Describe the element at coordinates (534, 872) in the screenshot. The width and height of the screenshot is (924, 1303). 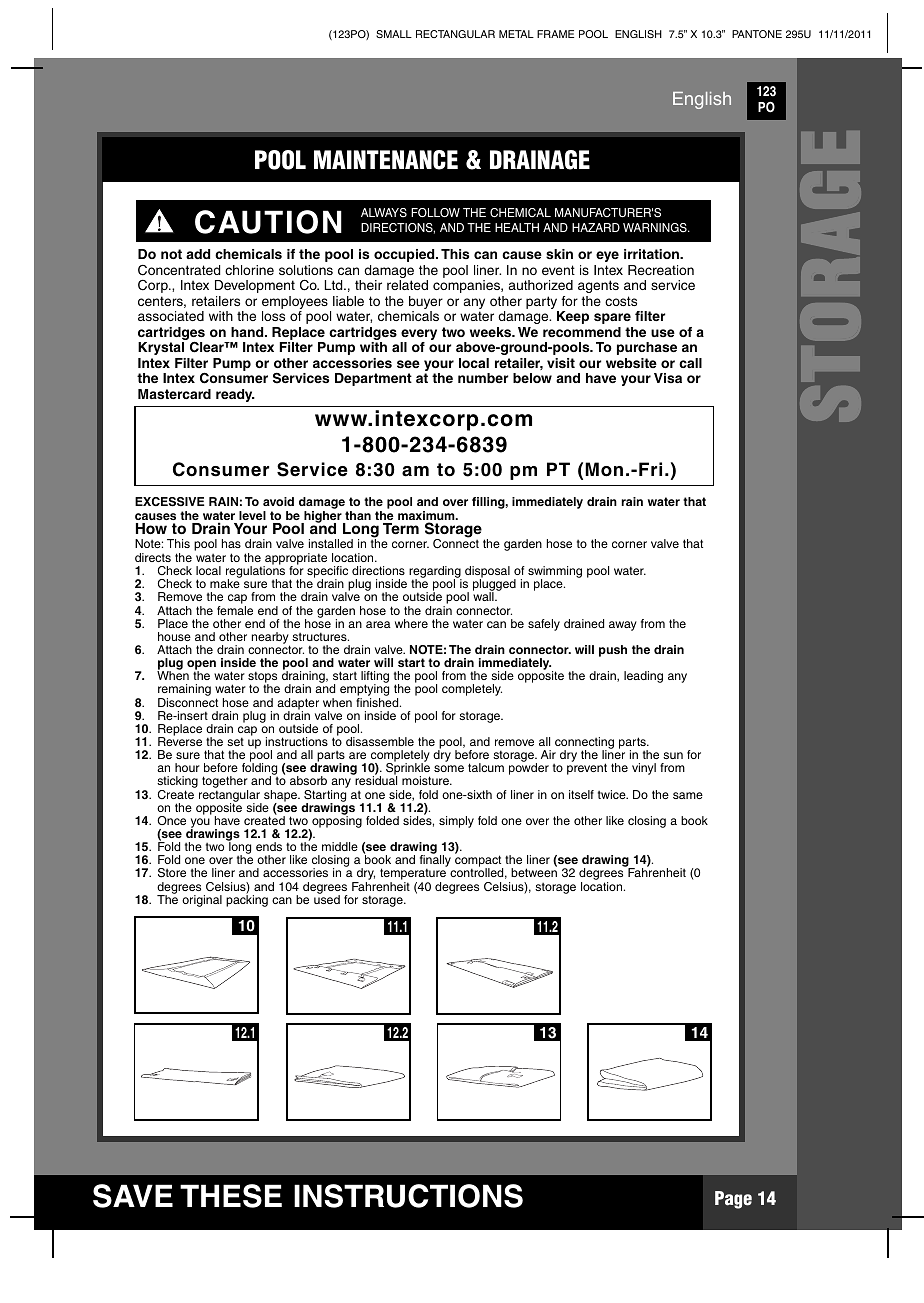
I see `between` at that location.
